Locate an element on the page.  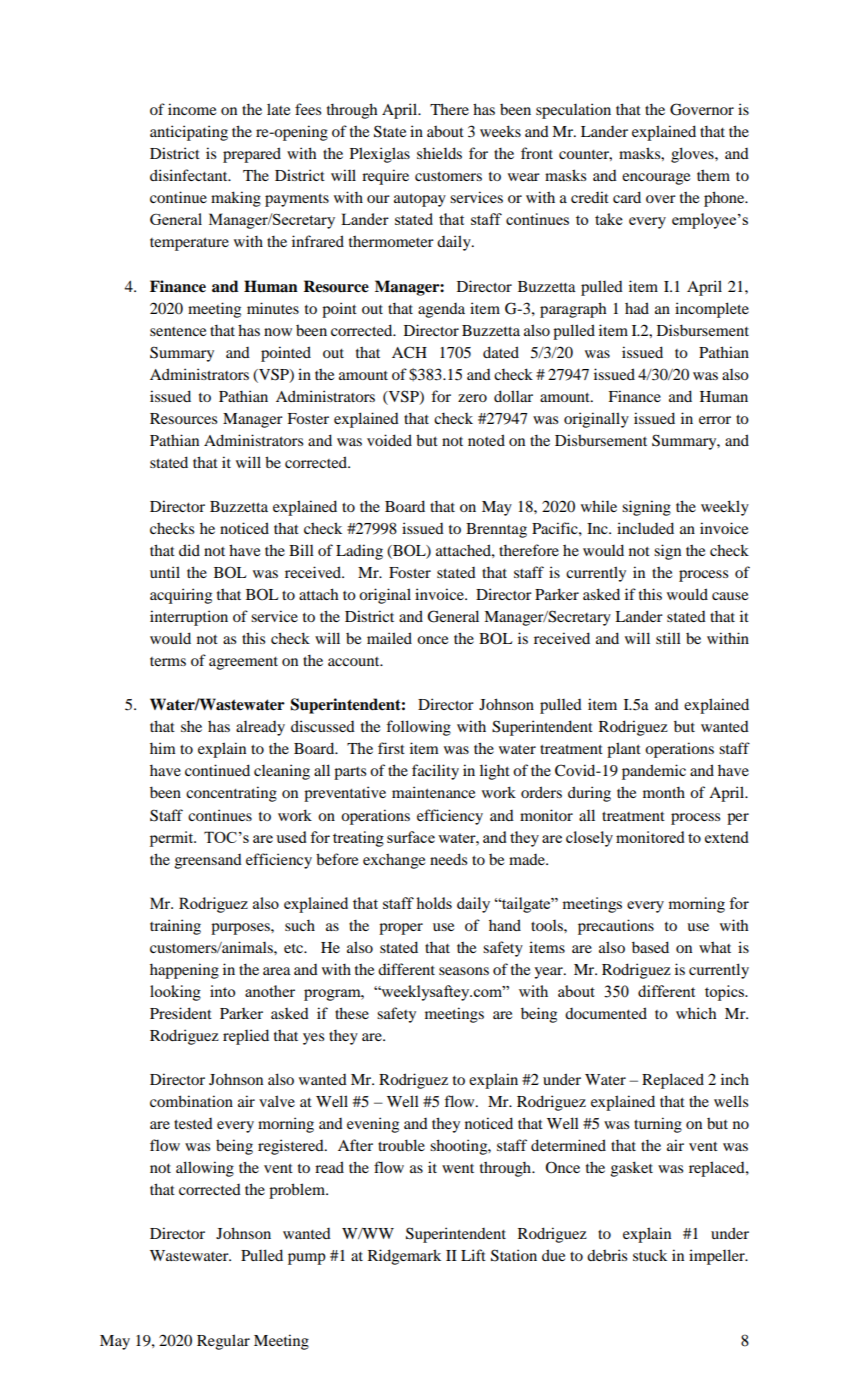
needs is located at coordinates (448, 859).
